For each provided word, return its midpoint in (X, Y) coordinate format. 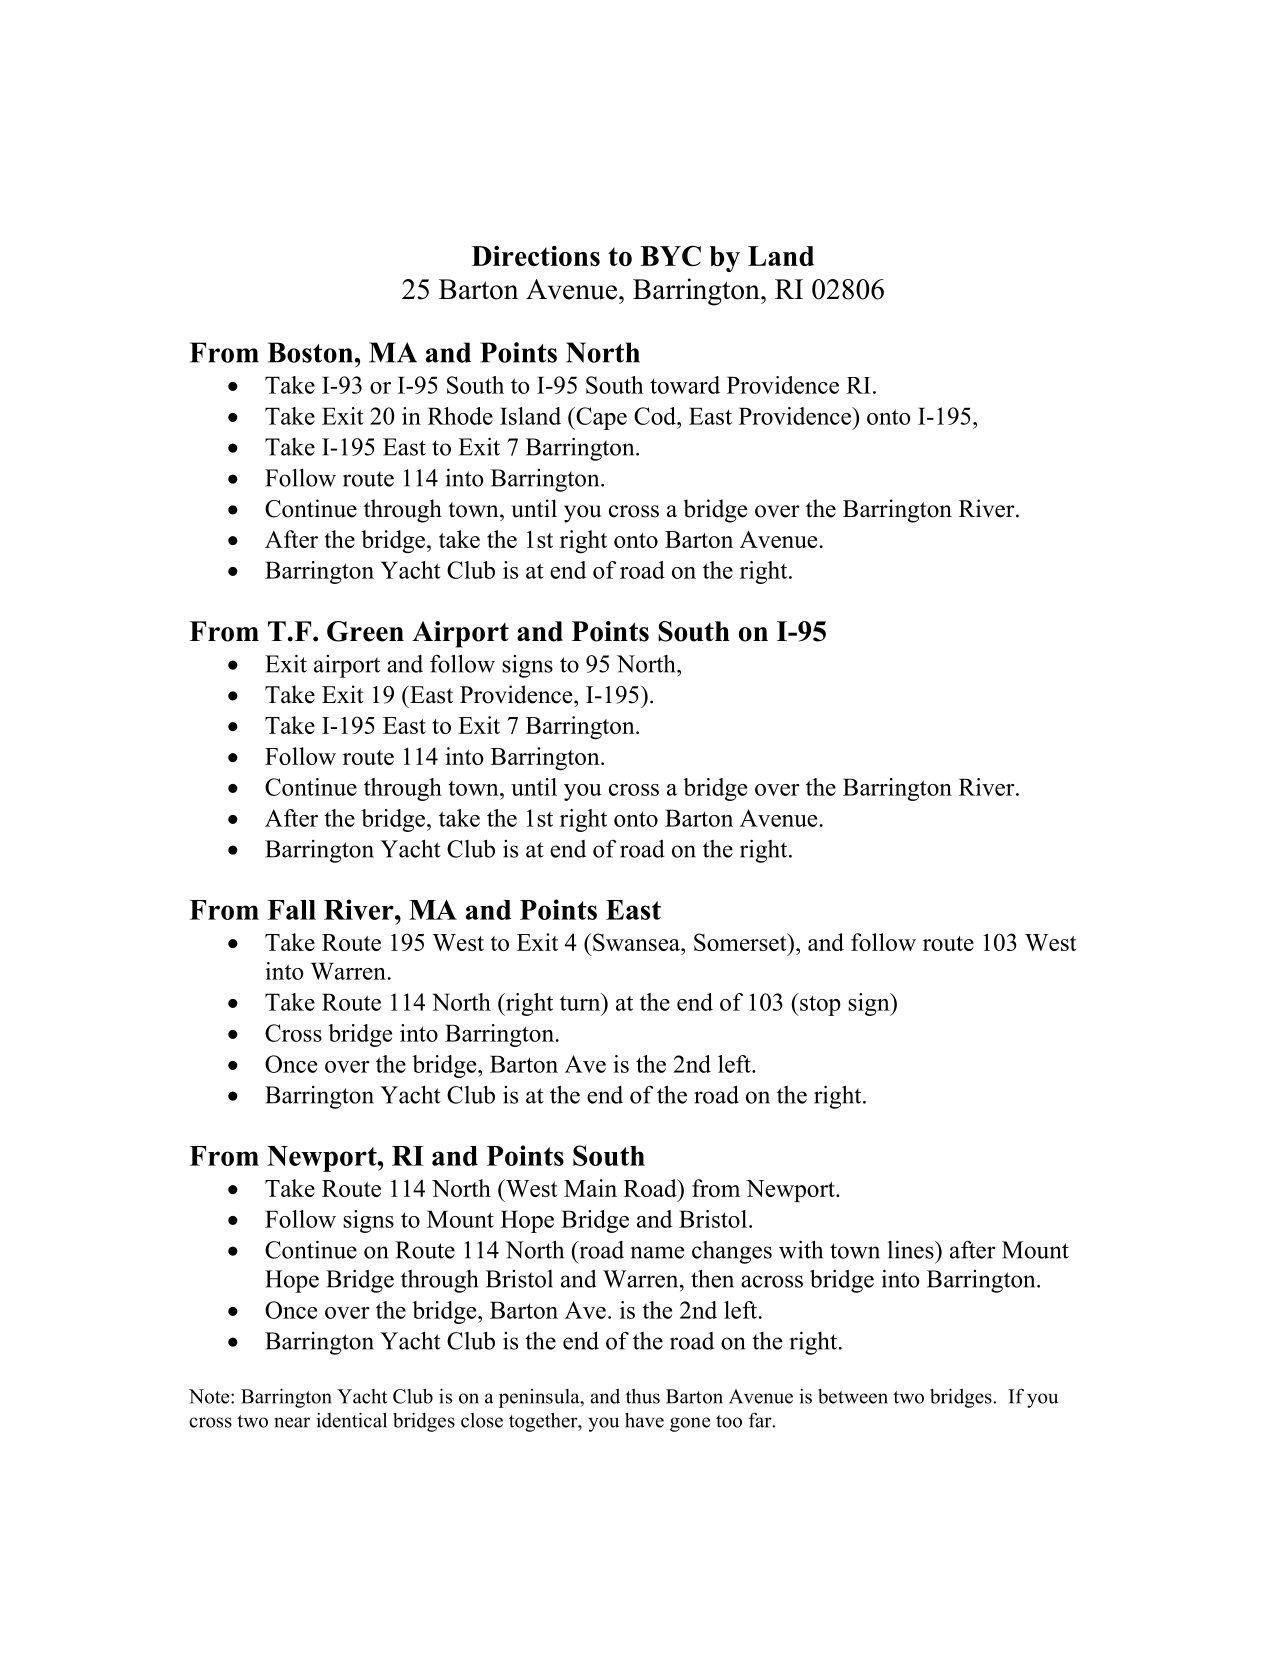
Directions (536, 256)
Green (365, 631)
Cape (600, 418)
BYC (670, 255)
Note (210, 1396)
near (292, 1422)
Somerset (741, 942)
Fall (292, 910)
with (801, 1249)
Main (590, 1188)
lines (911, 1249)
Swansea (637, 942)
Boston (311, 352)
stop (819, 1004)
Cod (656, 416)
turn (581, 1002)
